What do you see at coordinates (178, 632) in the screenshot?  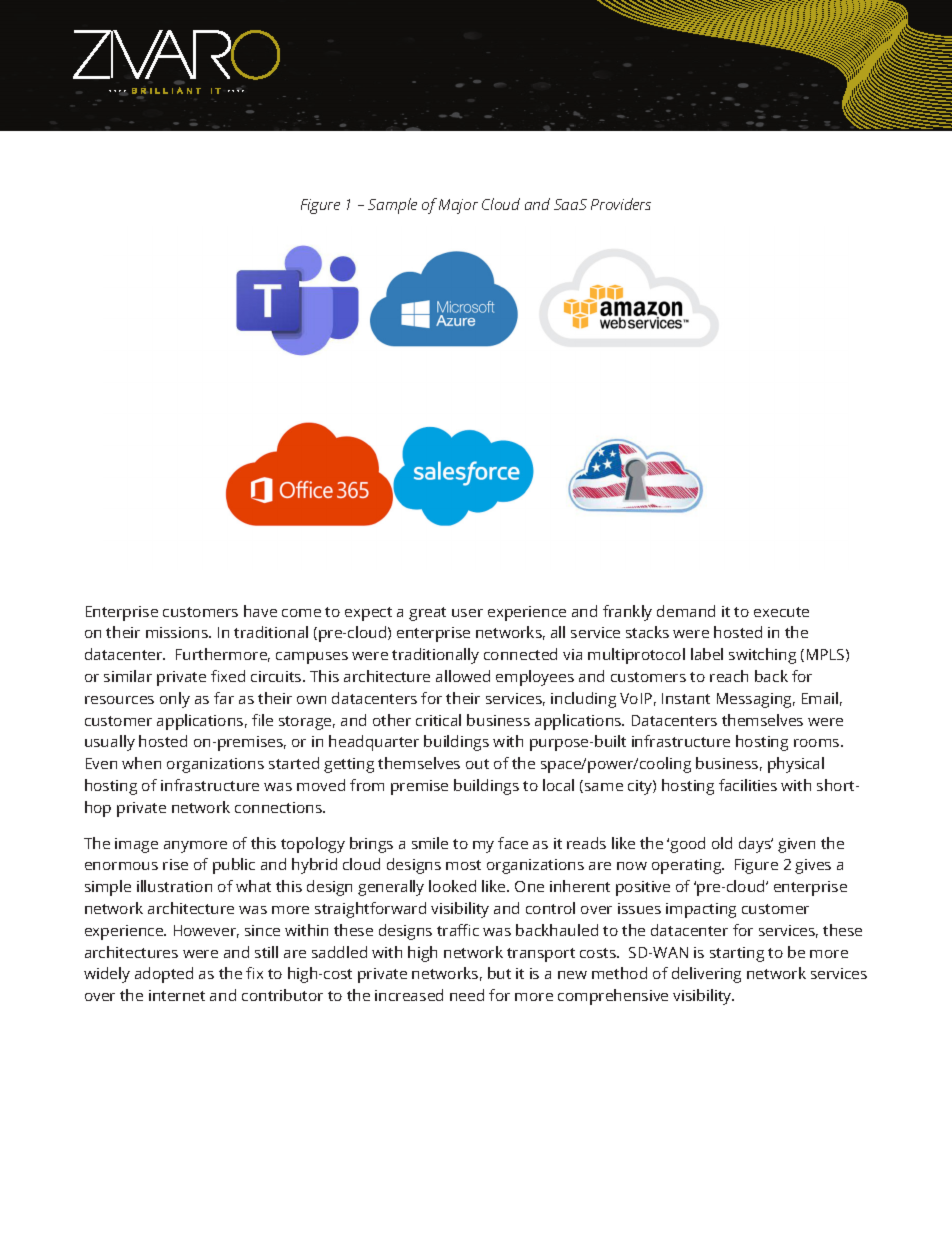 I see `missions` at bounding box center [178, 632].
